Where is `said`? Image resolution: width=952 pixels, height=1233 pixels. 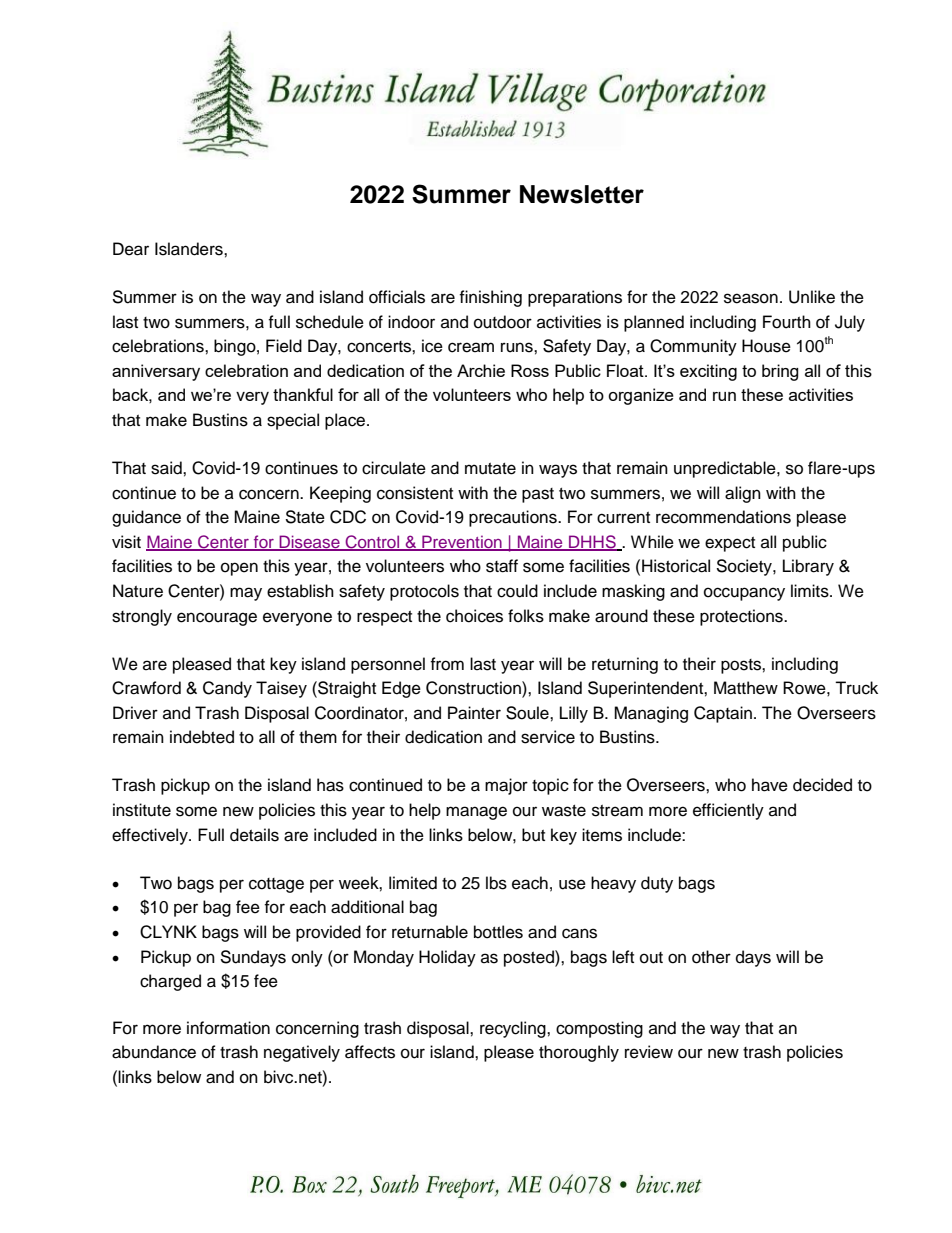
said is located at coordinates (167, 468).
